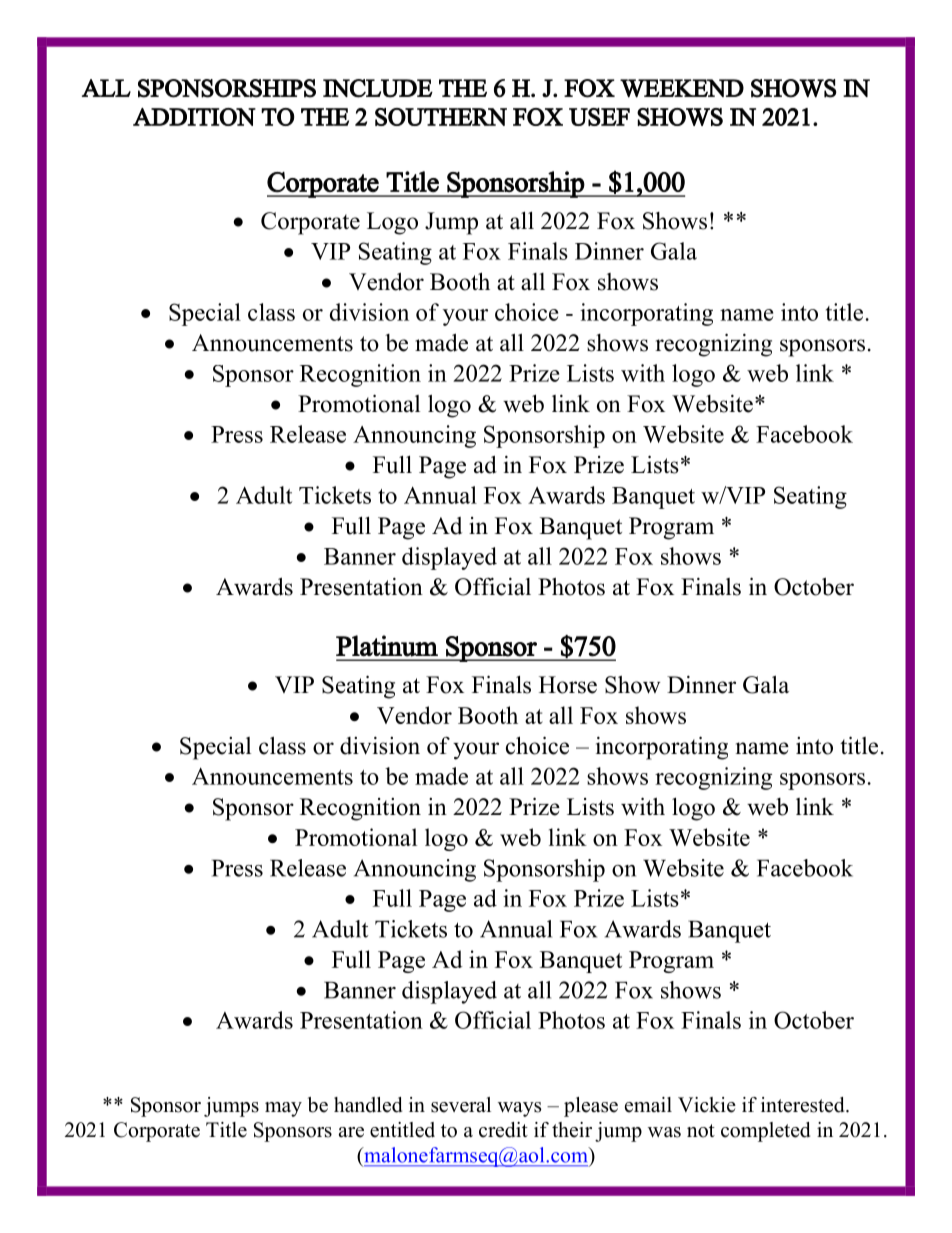 The width and height of the screenshot is (952, 1233). I want to click on Vickie, so click(707, 1105).
